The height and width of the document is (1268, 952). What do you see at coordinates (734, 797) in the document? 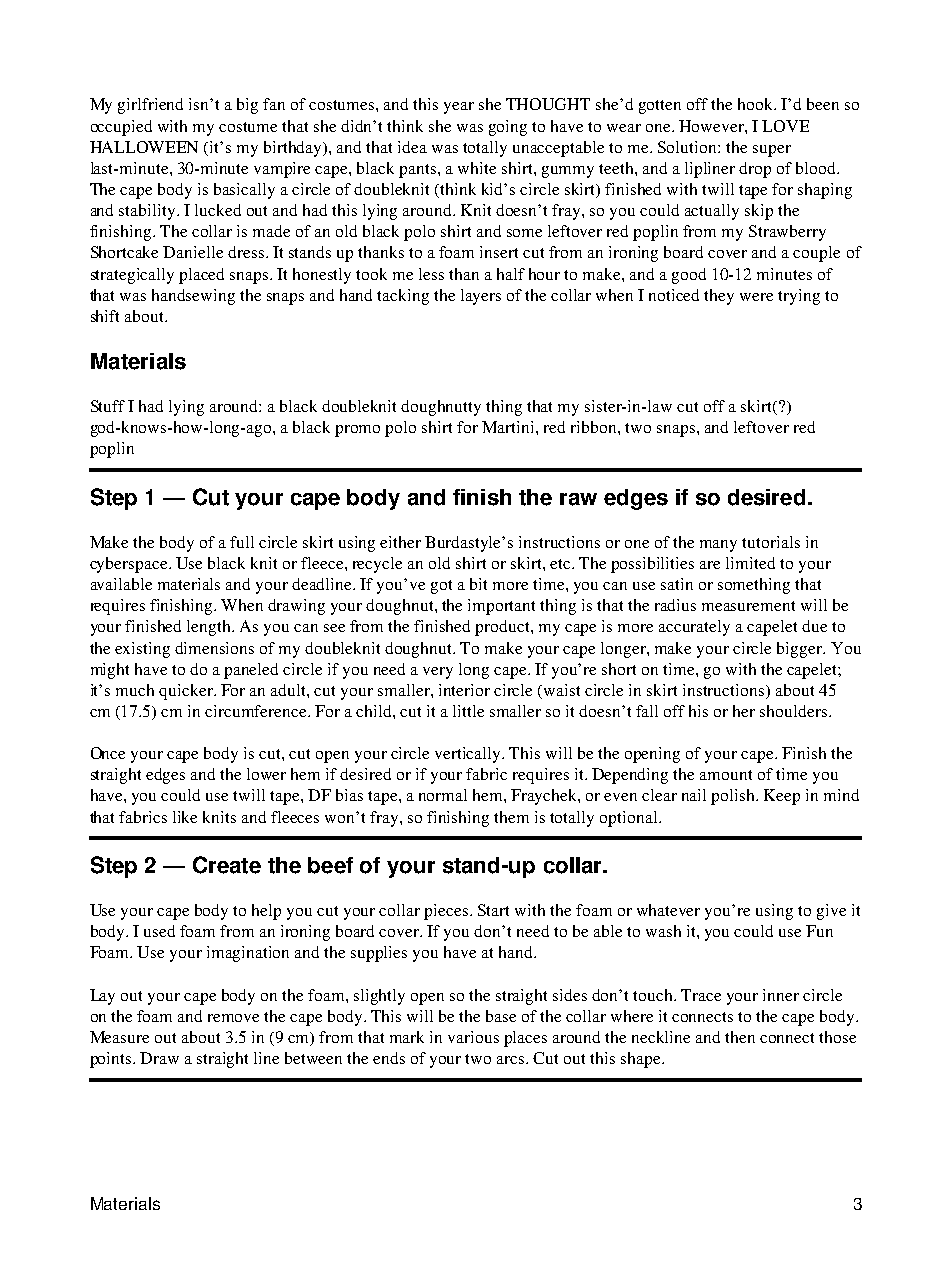
I see `polish` at bounding box center [734, 797].
